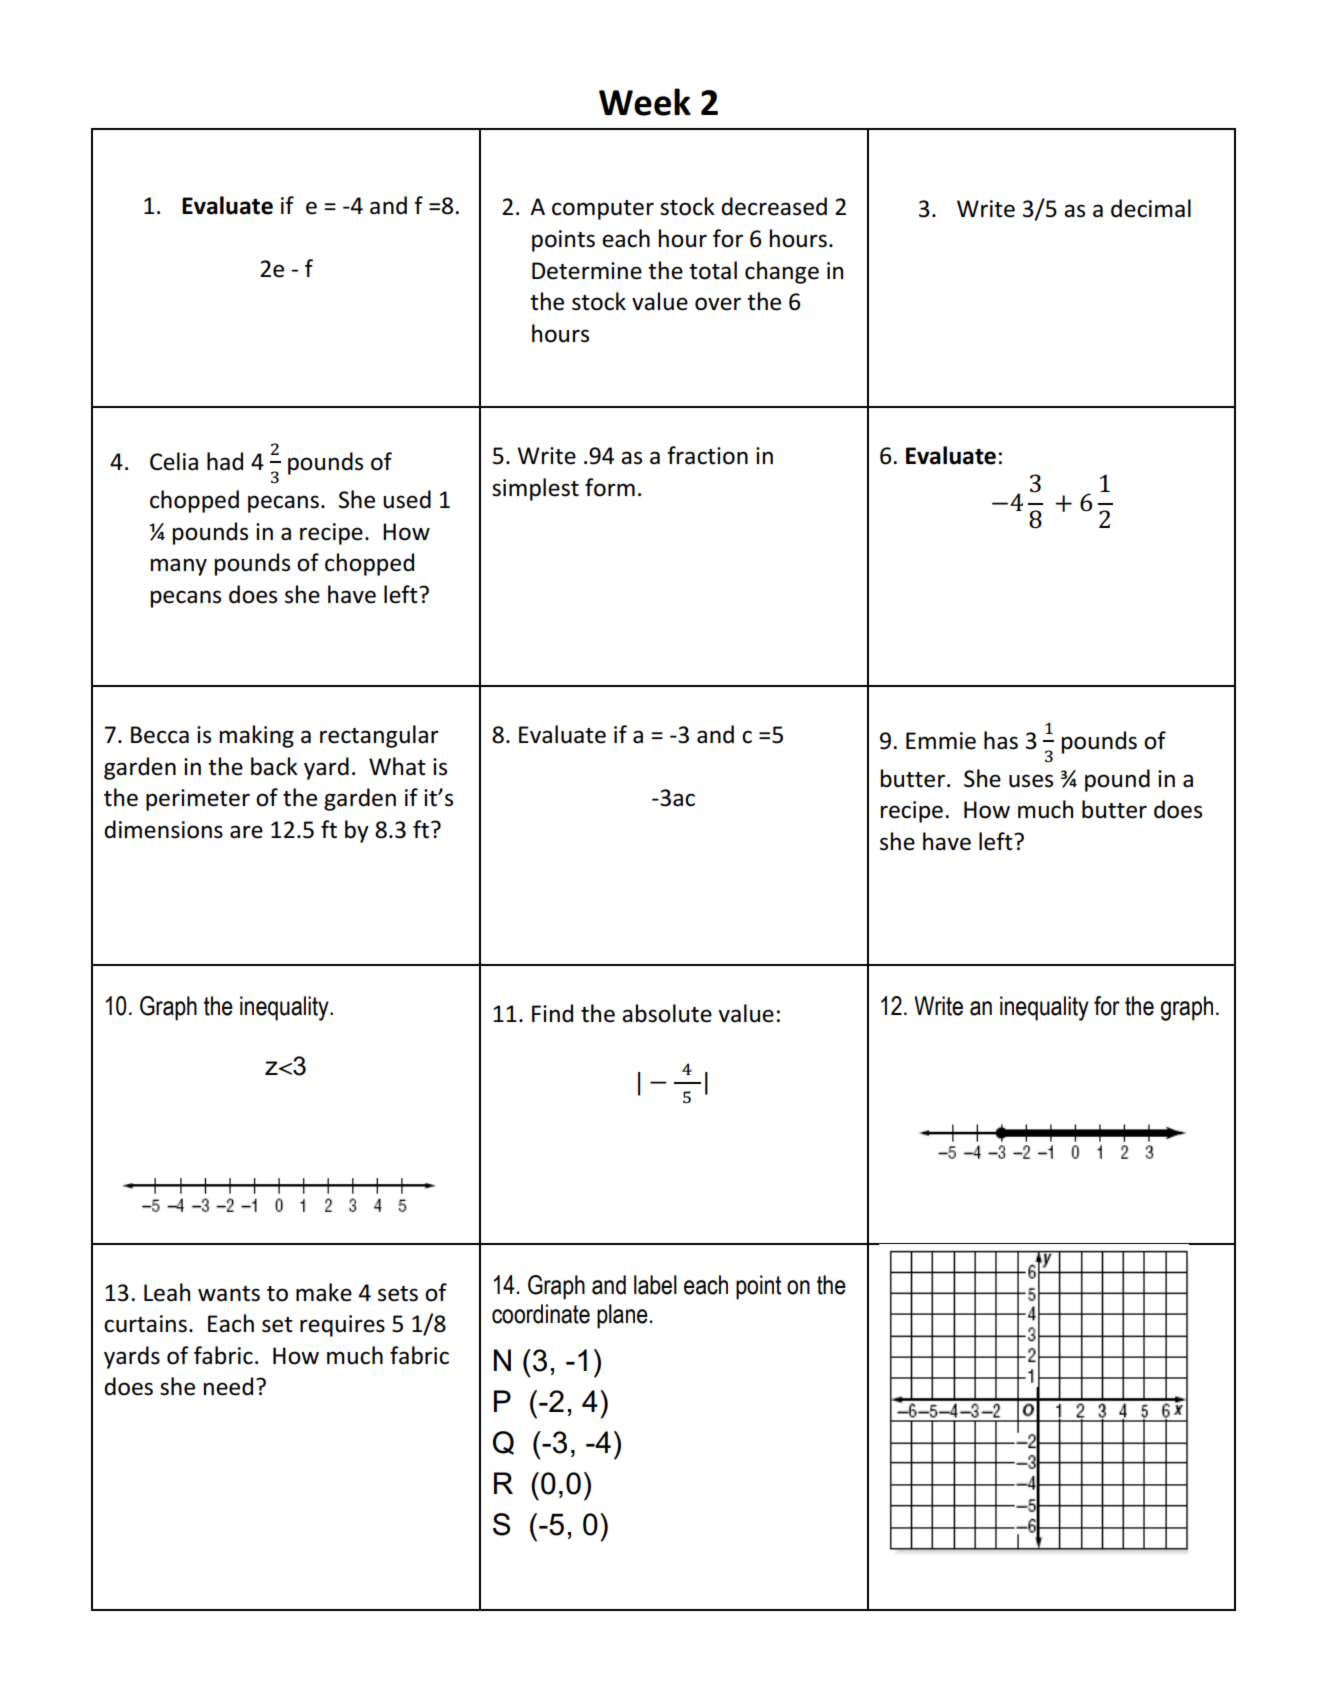  Describe the element at coordinates (1001, 740) in the image. I see `has` at that location.
